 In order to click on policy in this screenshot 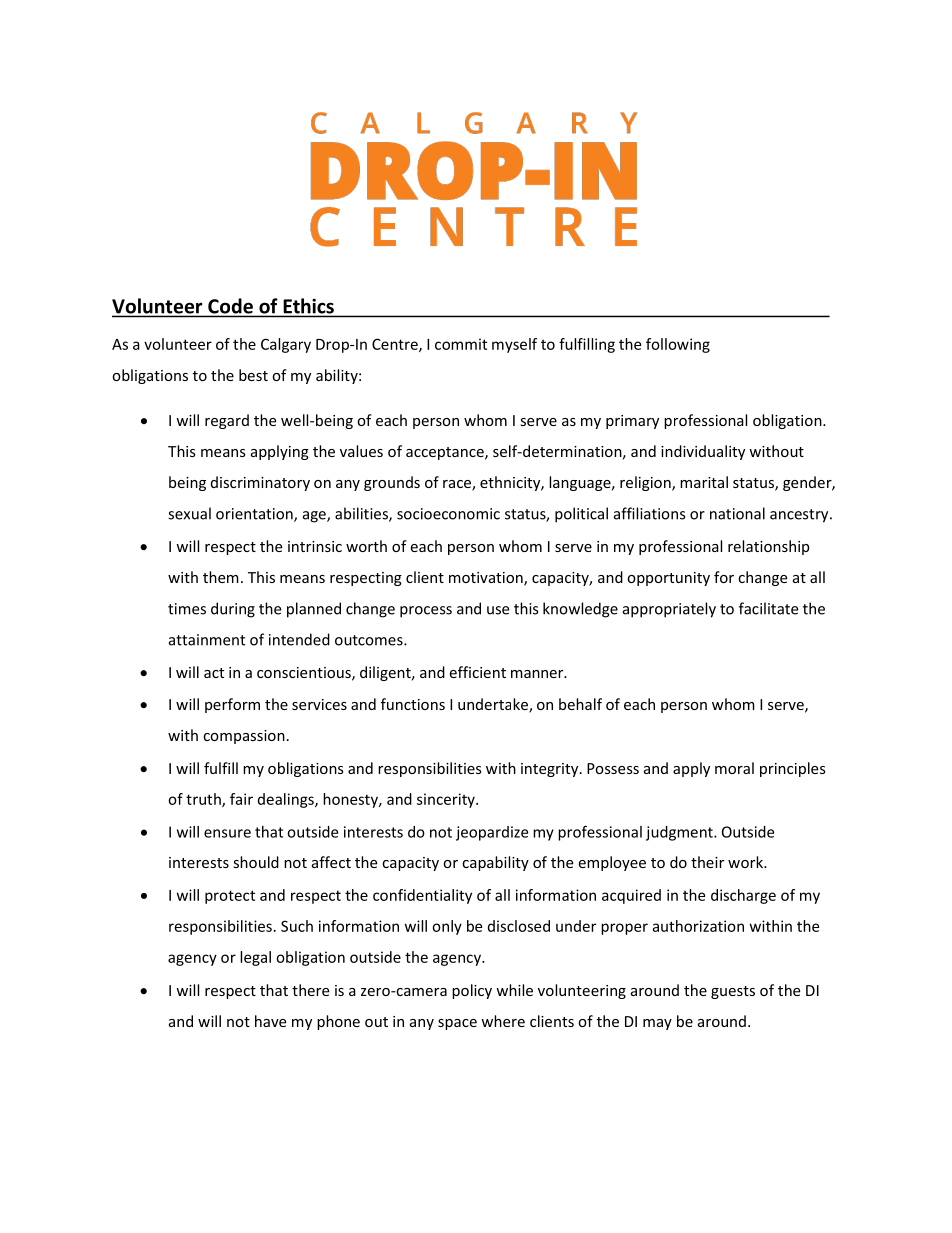, I will do `click(472, 991)`.
